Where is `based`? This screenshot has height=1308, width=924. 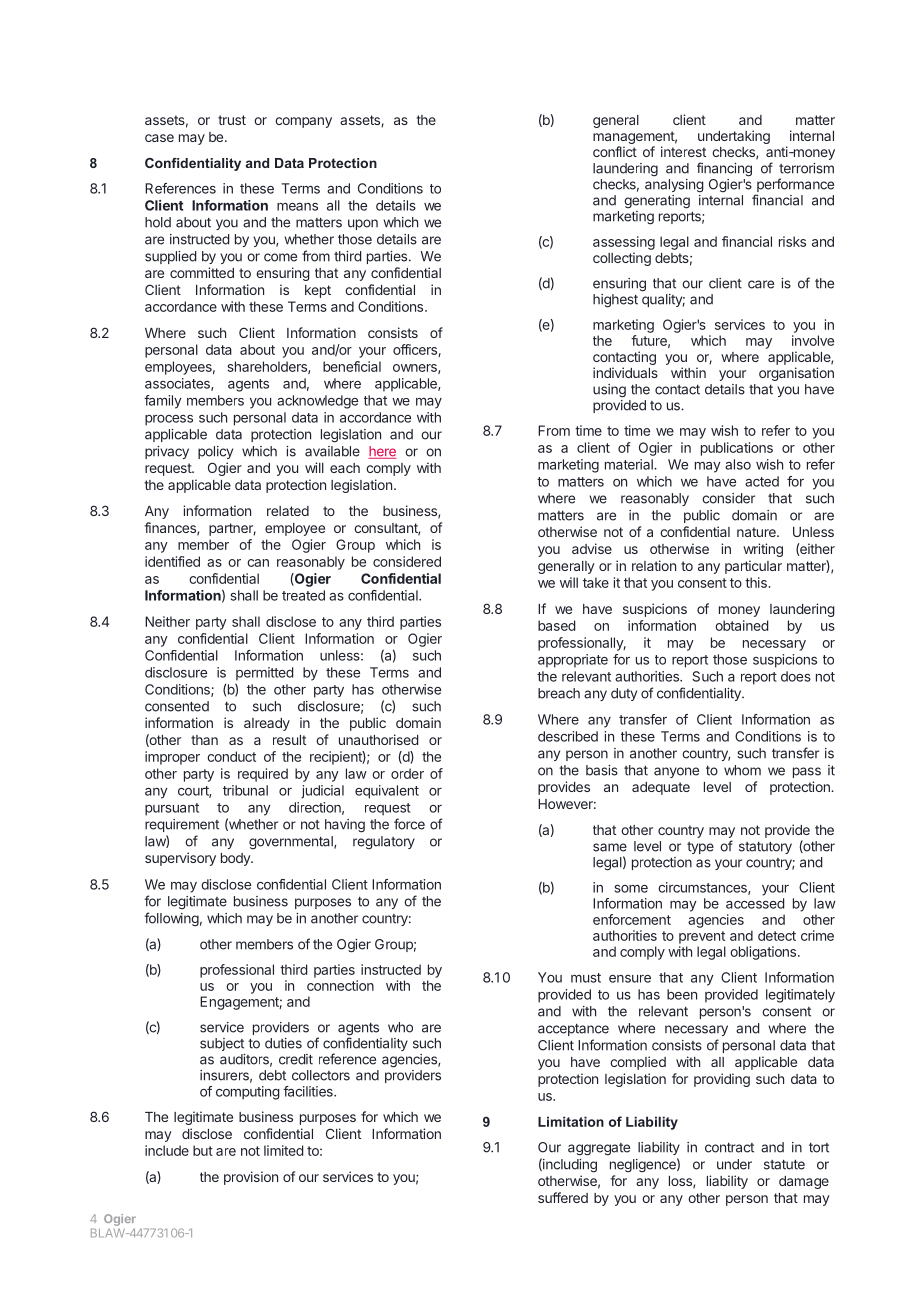
based is located at coordinates (556, 625).
